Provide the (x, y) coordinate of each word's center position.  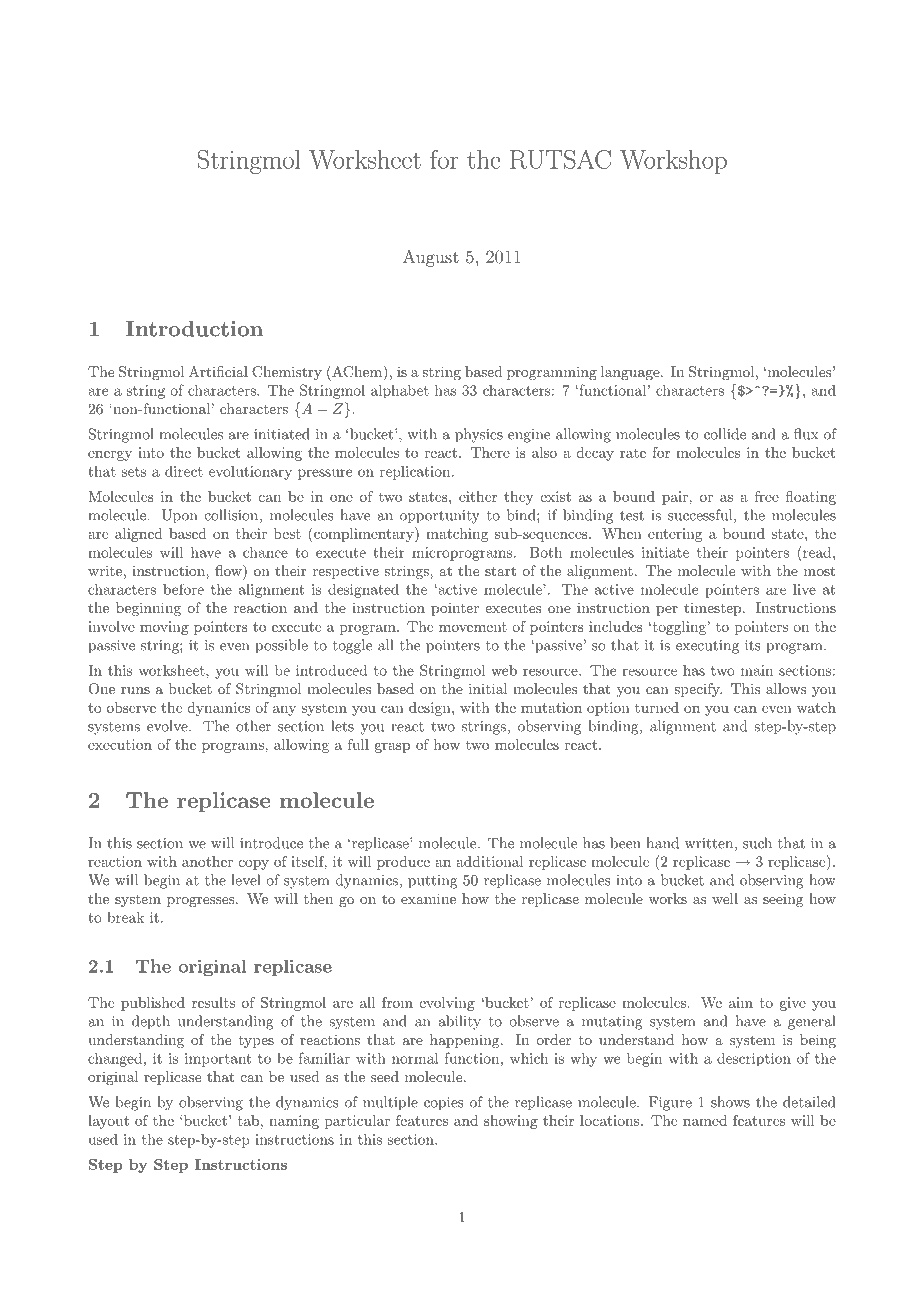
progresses (202, 902)
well (725, 898)
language (630, 373)
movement (473, 627)
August (431, 258)
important (218, 1060)
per (667, 611)
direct (184, 471)
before (183, 589)
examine (428, 898)
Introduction (194, 329)
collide (725, 434)
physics (479, 435)
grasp (392, 748)
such (757, 843)
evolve (168, 726)
